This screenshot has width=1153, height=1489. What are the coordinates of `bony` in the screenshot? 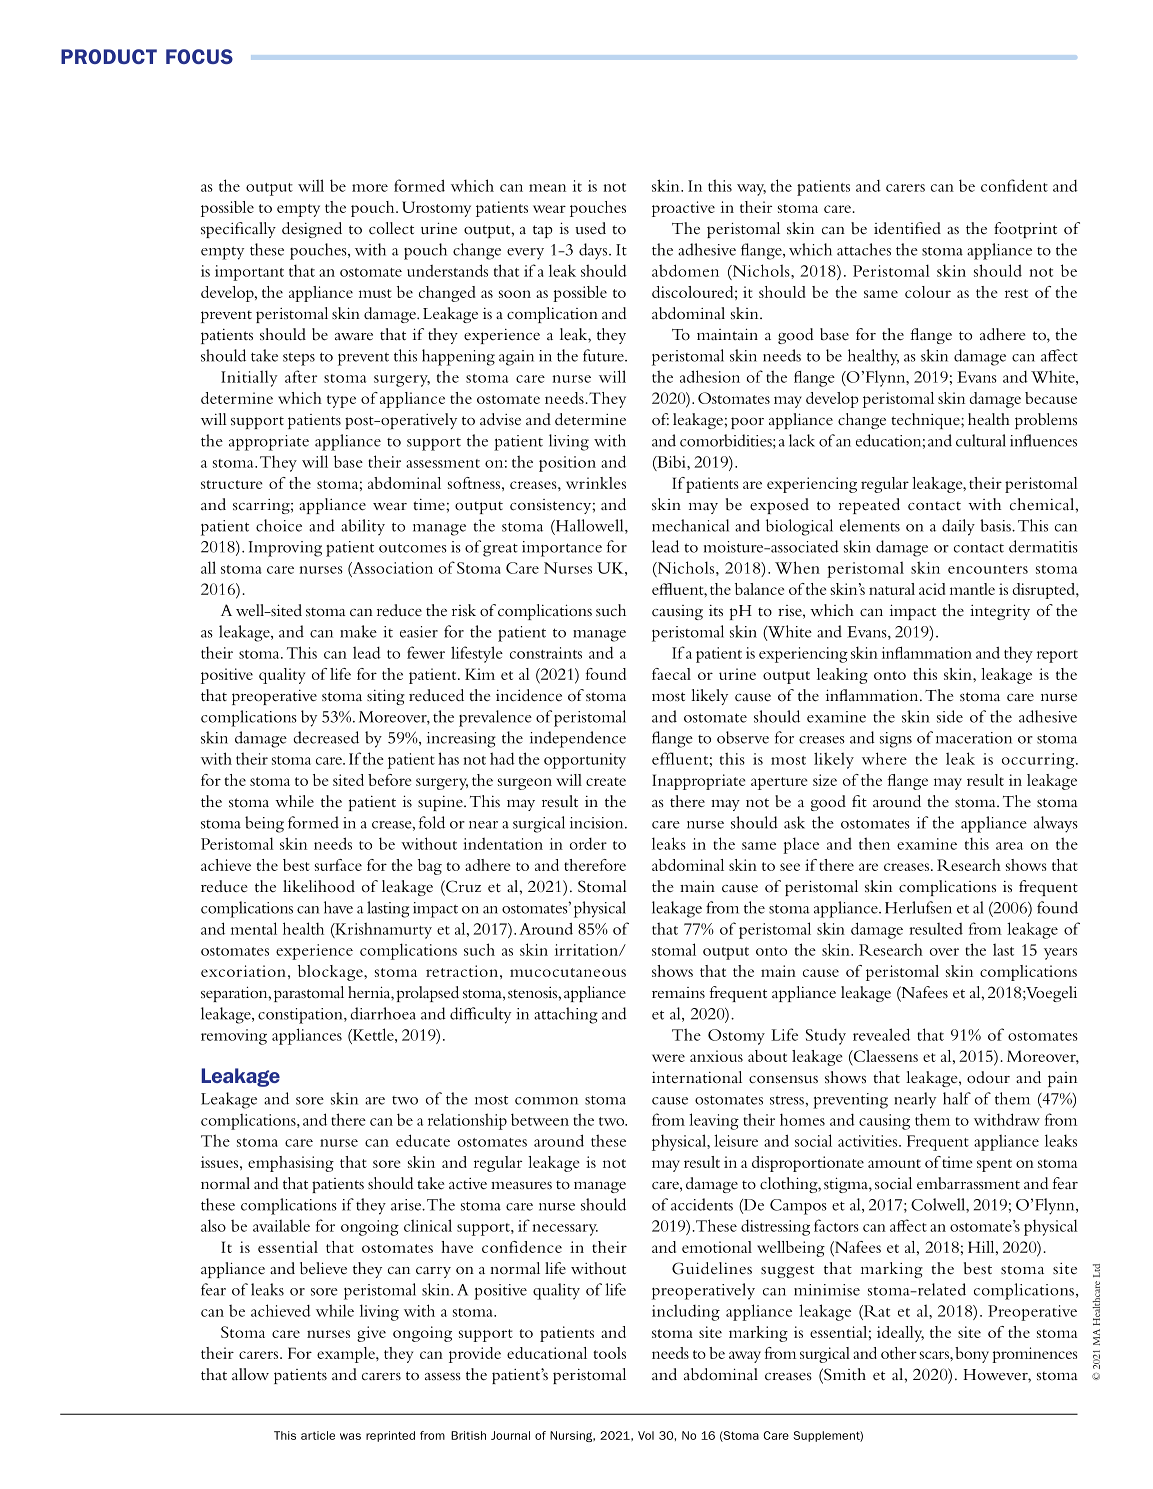 It's located at (972, 1355).
